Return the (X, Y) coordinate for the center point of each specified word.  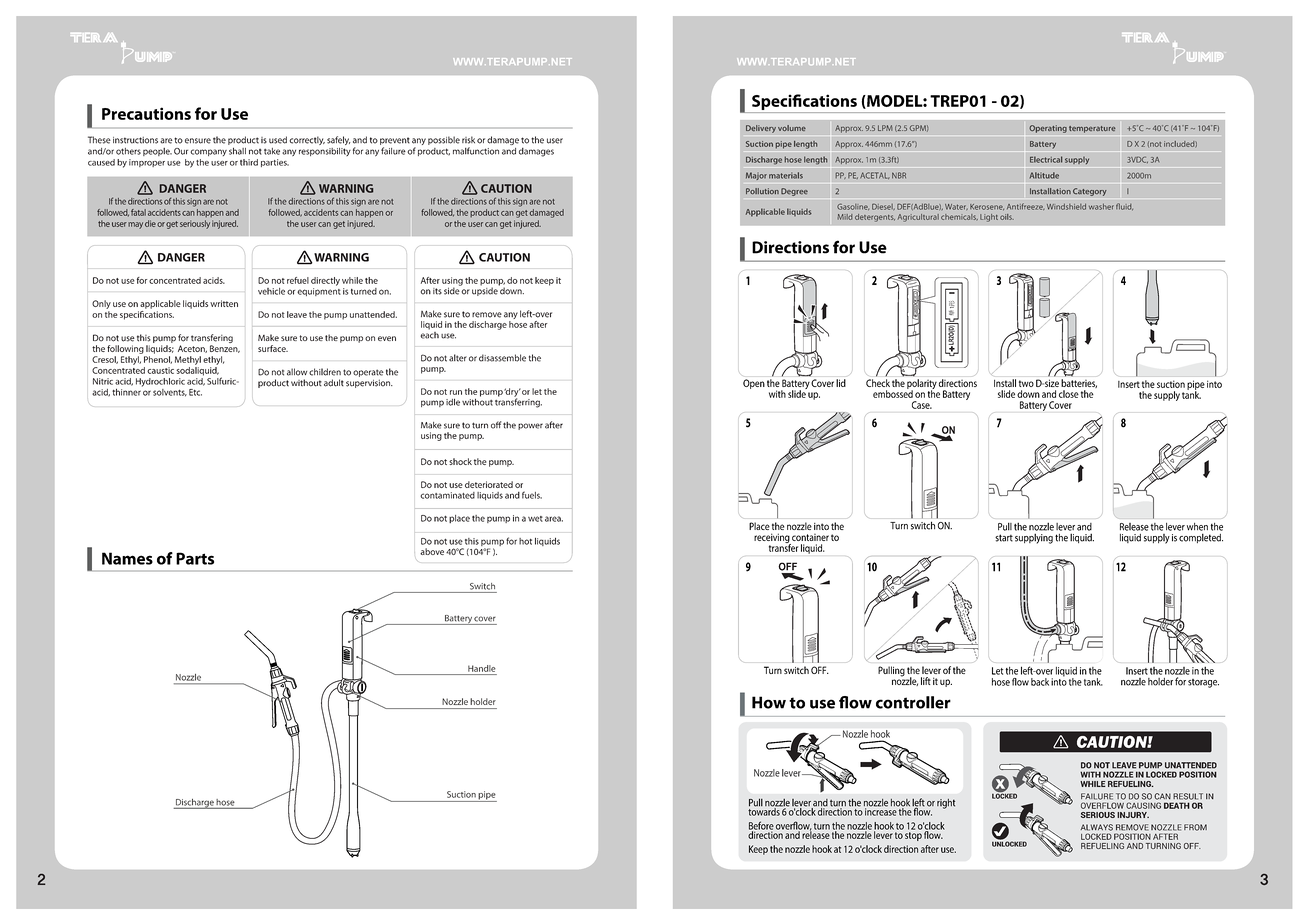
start (1004, 538)
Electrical (1046, 159)
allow (297, 372)
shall (237, 151)
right (946, 804)
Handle (482, 668)
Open (754, 384)
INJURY (1133, 815)
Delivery (761, 129)
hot (525, 541)
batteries (1079, 383)
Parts (195, 558)
